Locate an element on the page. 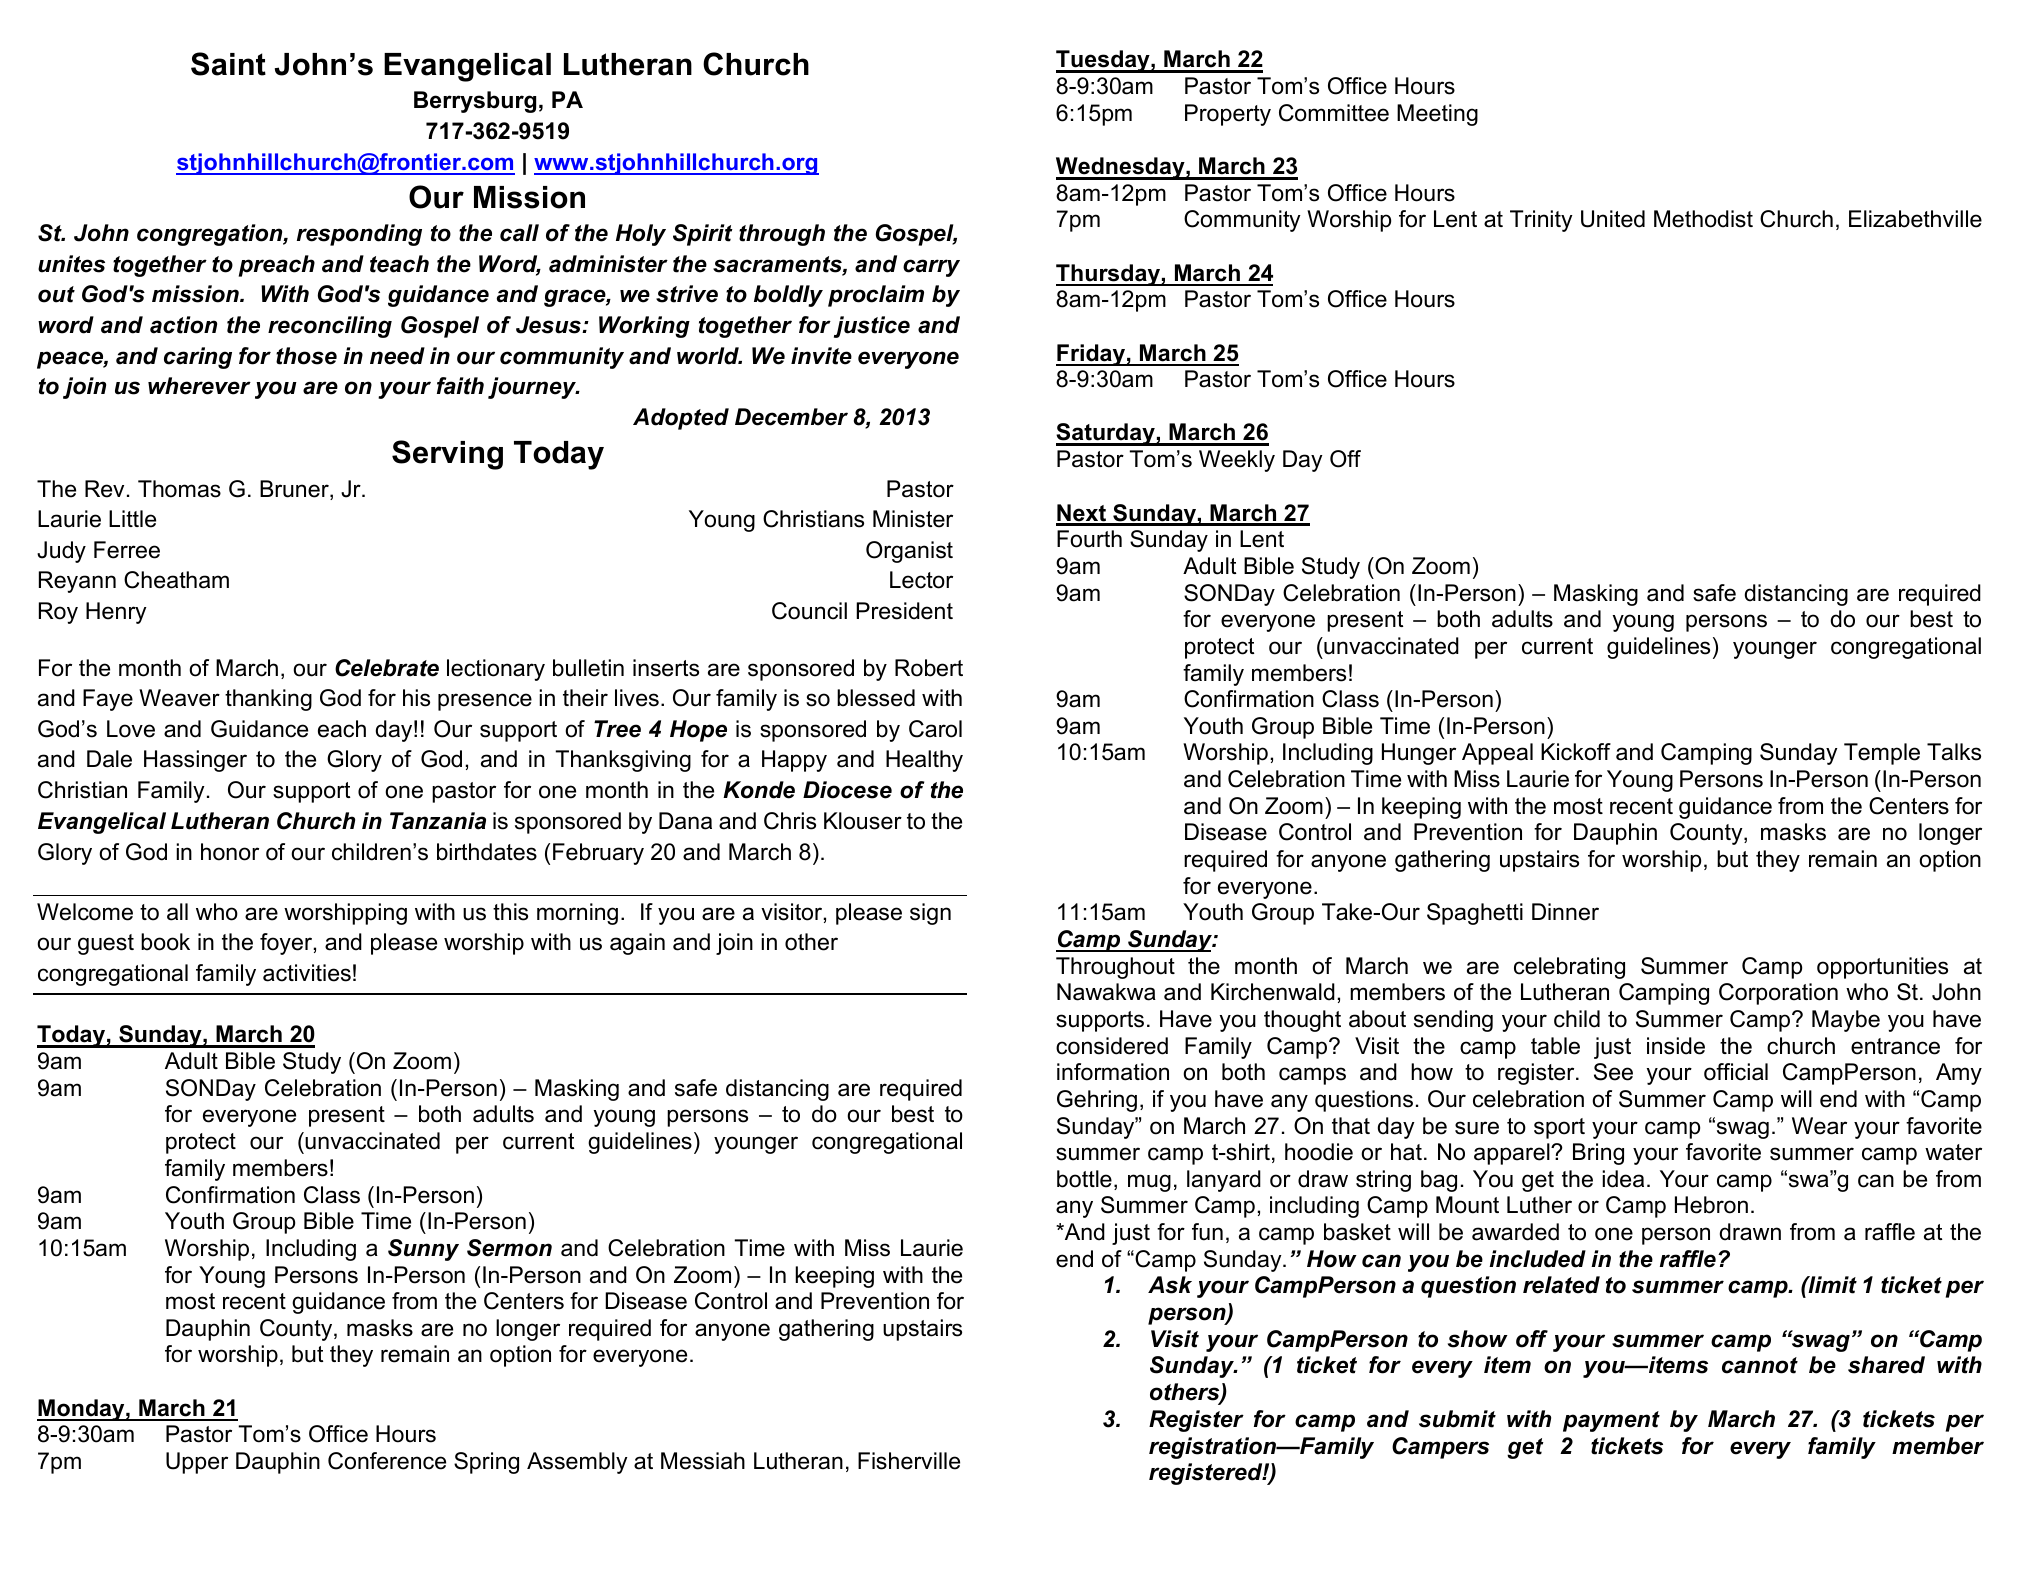 The height and width of the image is (1576, 2040). Meeting is located at coordinates (1437, 115).
